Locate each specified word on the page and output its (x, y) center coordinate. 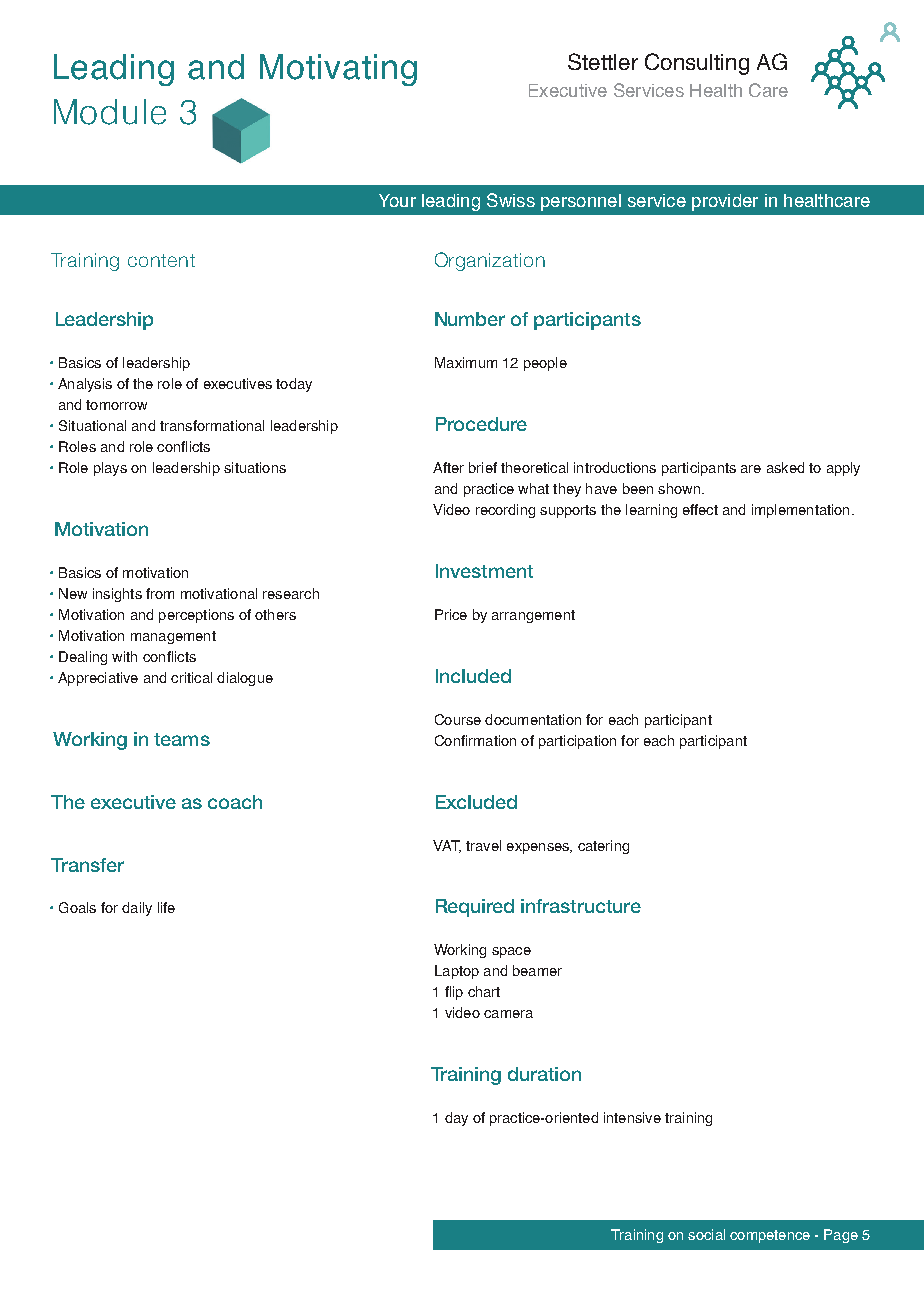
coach (235, 802)
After (448, 467)
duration (544, 1074)
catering (603, 847)
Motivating (338, 70)
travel (483, 845)
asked (785, 467)
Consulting (697, 64)
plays (110, 469)
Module (110, 112)
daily (137, 909)
